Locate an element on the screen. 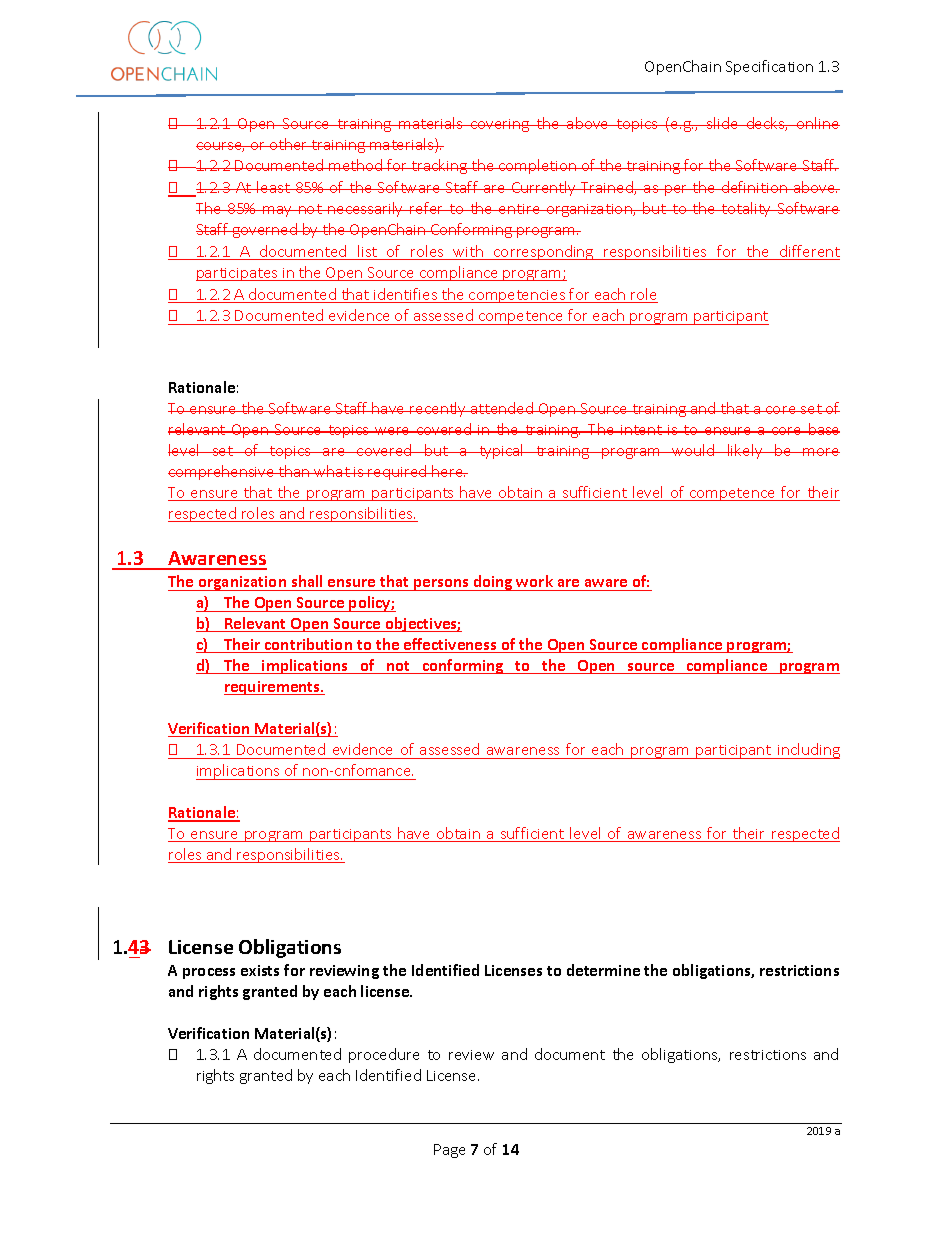 Image resolution: width=952 pixels, height=1233 pixels. procedure is located at coordinates (384, 1055).
